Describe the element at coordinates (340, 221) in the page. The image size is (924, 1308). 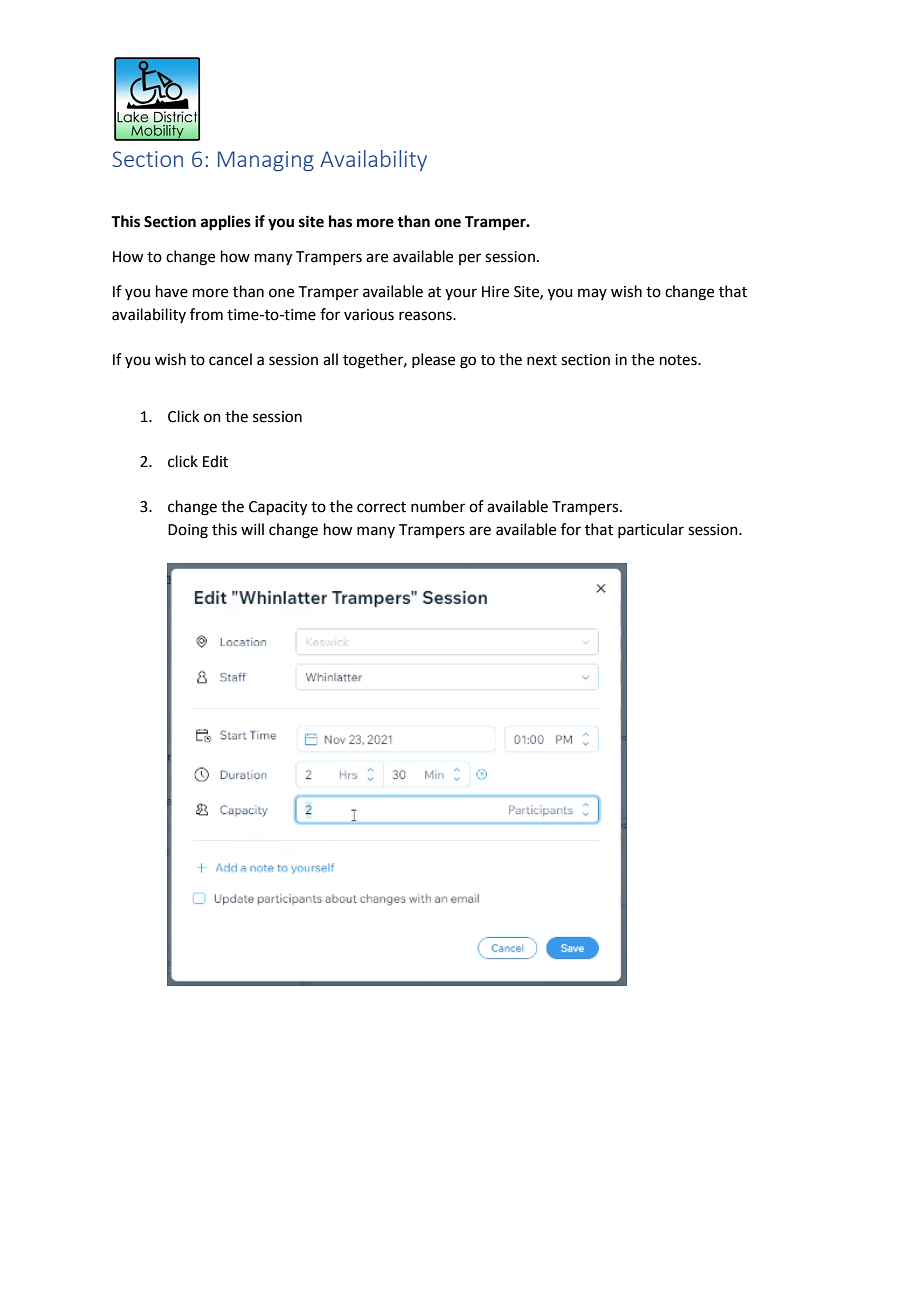
I see `has` at that location.
